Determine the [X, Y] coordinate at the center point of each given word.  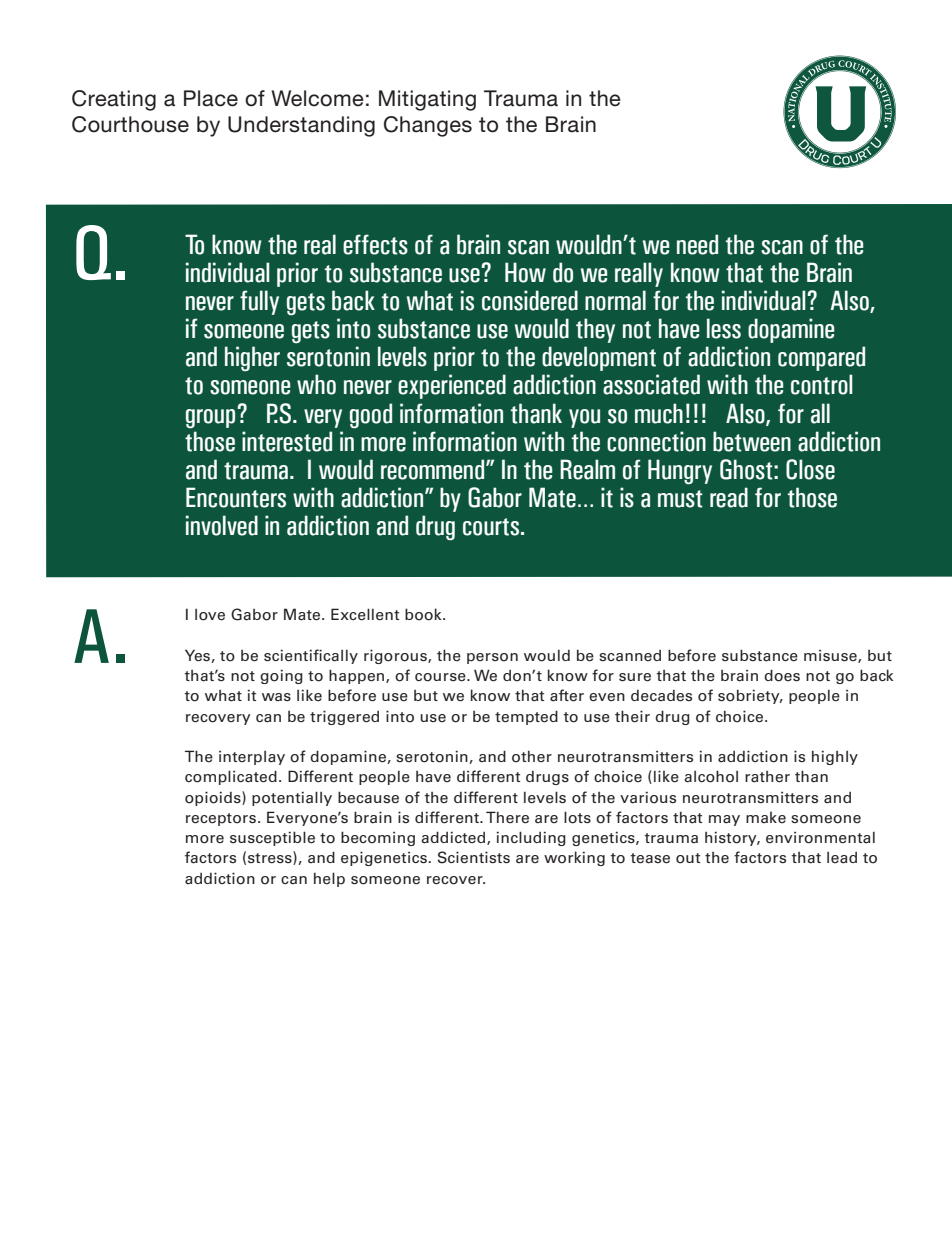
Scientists [474, 857]
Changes [428, 126]
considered [530, 300]
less [724, 328]
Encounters [236, 497]
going [281, 677]
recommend [434, 469]
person [492, 658]
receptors [222, 819]
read [729, 497]
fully [259, 302]
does [782, 675]
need [697, 244]
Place [211, 98]
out [688, 858]
